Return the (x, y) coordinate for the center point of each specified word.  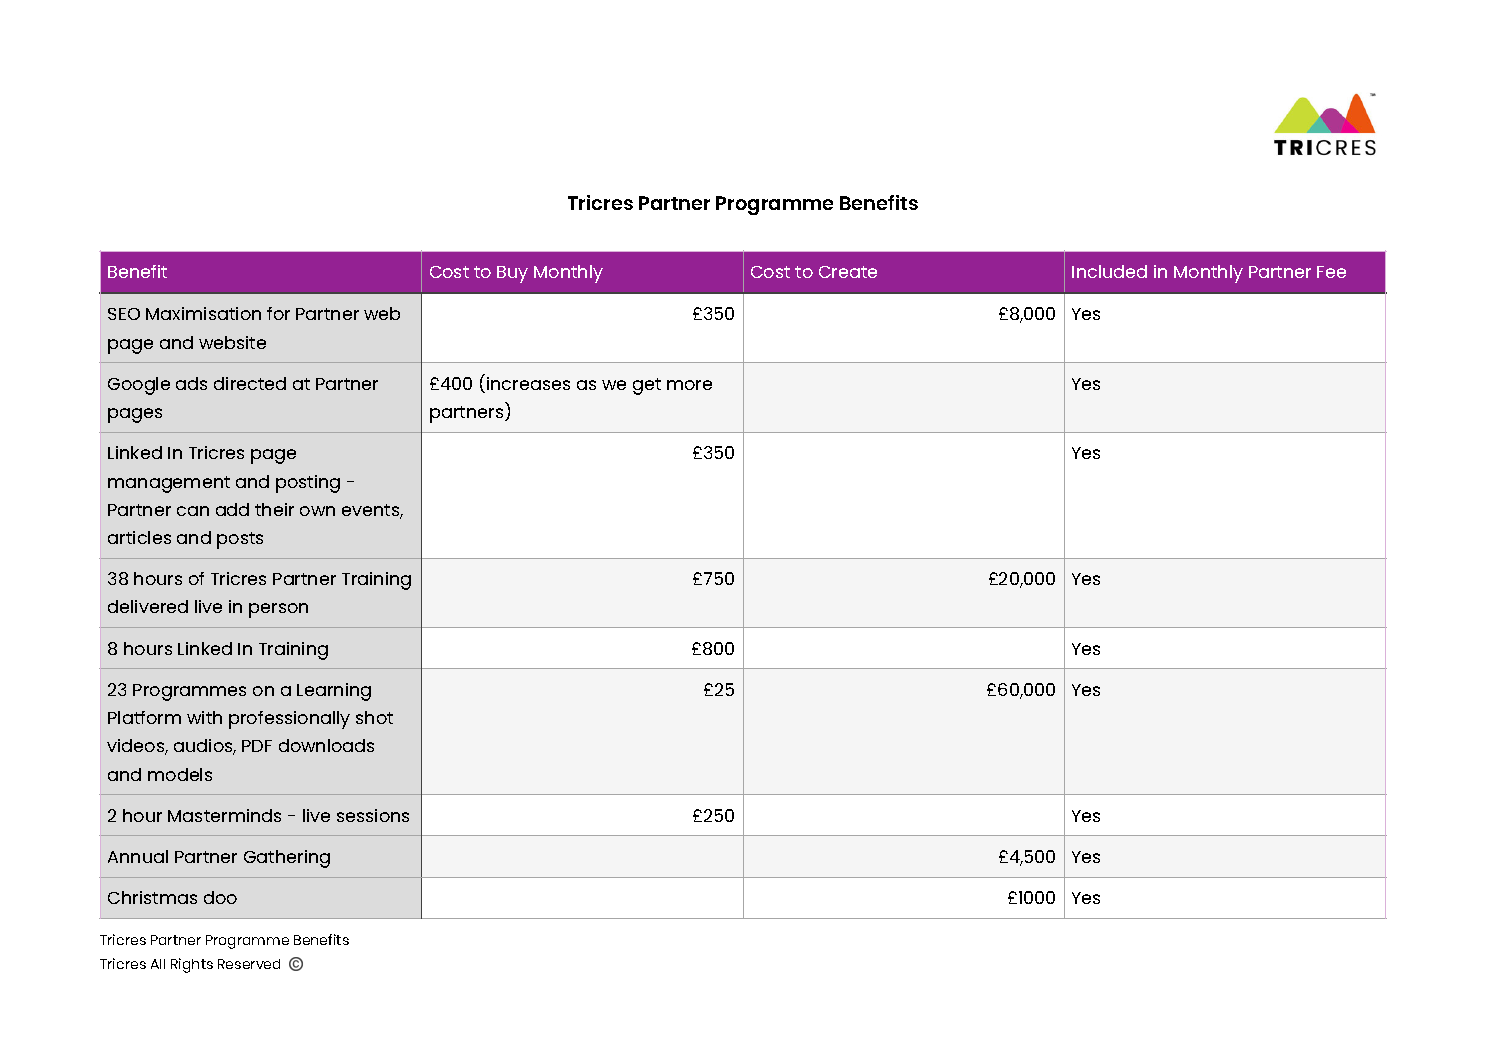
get (647, 386)
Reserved (249, 964)
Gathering (287, 859)
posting (308, 484)
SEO (124, 314)
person (278, 610)
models (180, 774)
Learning (334, 692)
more (689, 385)
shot (374, 717)
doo (220, 897)
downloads (326, 745)
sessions (373, 815)
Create (848, 272)
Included (1109, 271)
